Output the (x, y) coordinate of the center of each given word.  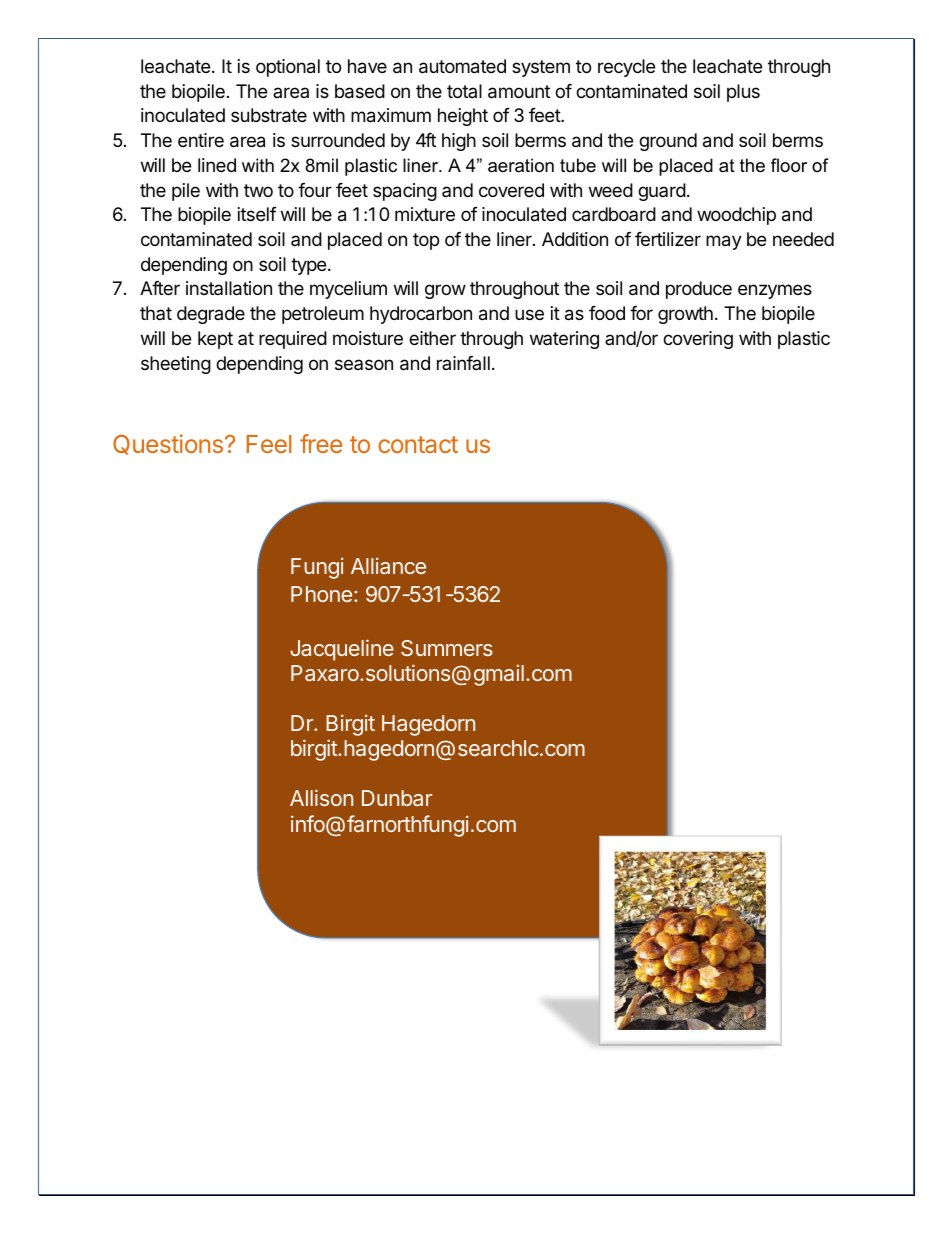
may (724, 242)
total (464, 91)
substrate (269, 115)
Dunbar (397, 798)
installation (229, 288)
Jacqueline (342, 650)
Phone (321, 594)
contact (418, 444)
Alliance (388, 566)
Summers (447, 648)
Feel (269, 444)
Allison (321, 797)
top (426, 241)
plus (743, 93)
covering (698, 340)
